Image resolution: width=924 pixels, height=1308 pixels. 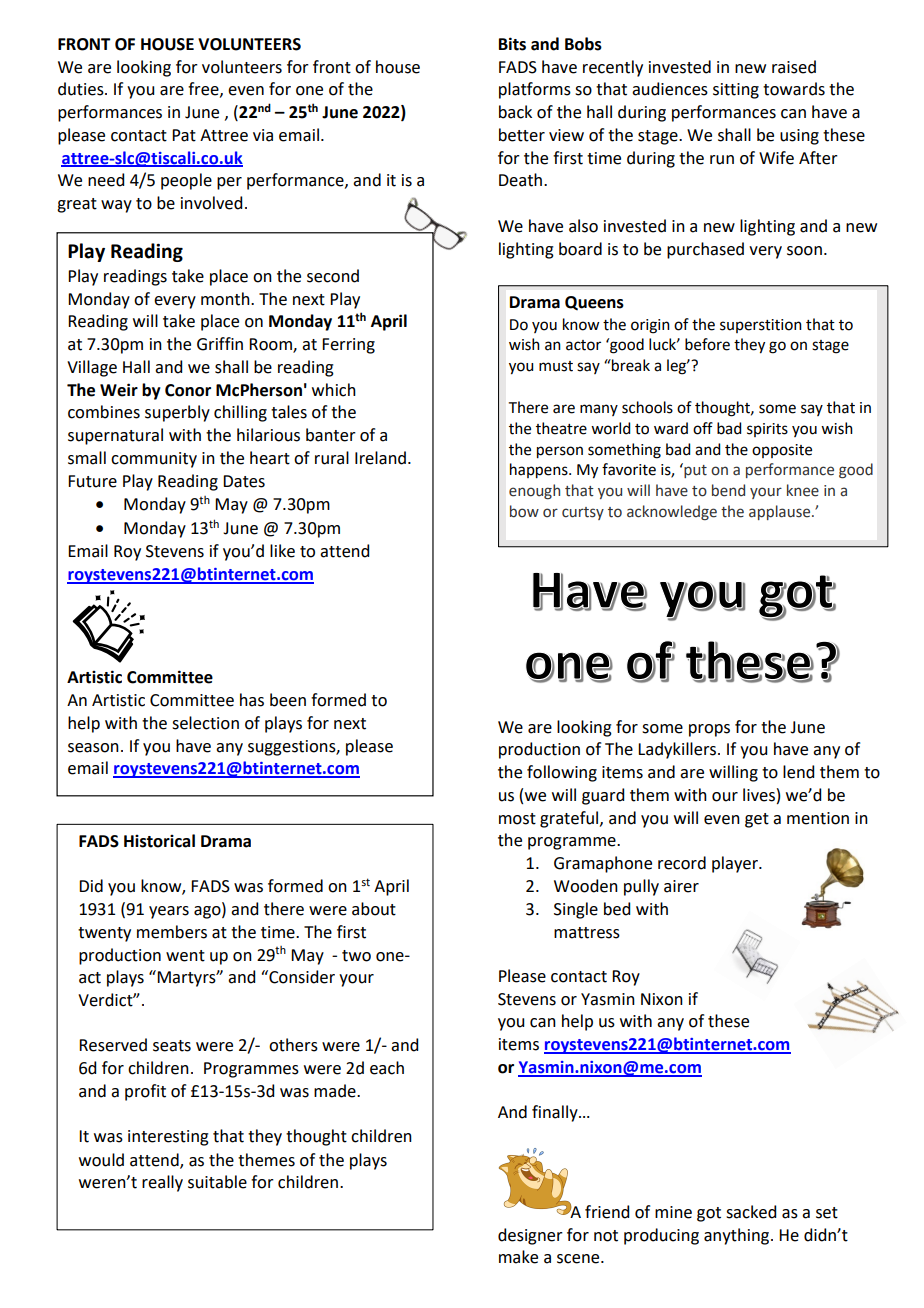 What do you see at coordinates (288, 700) in the image?
I see `been` at bounding box center [288, 700].
